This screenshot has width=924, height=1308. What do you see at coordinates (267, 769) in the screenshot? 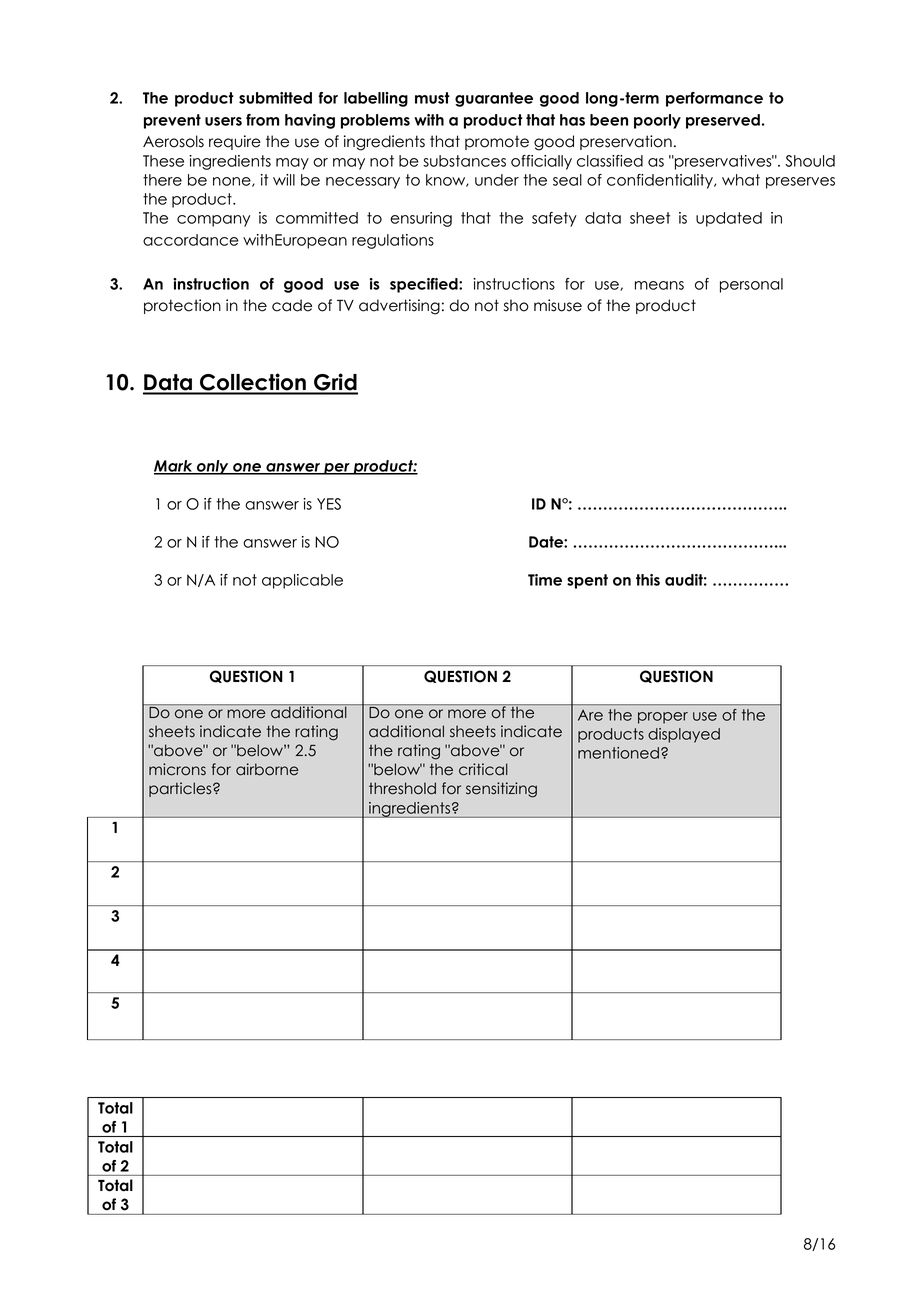
I see `airborne` at bounding box center [267, 769].
